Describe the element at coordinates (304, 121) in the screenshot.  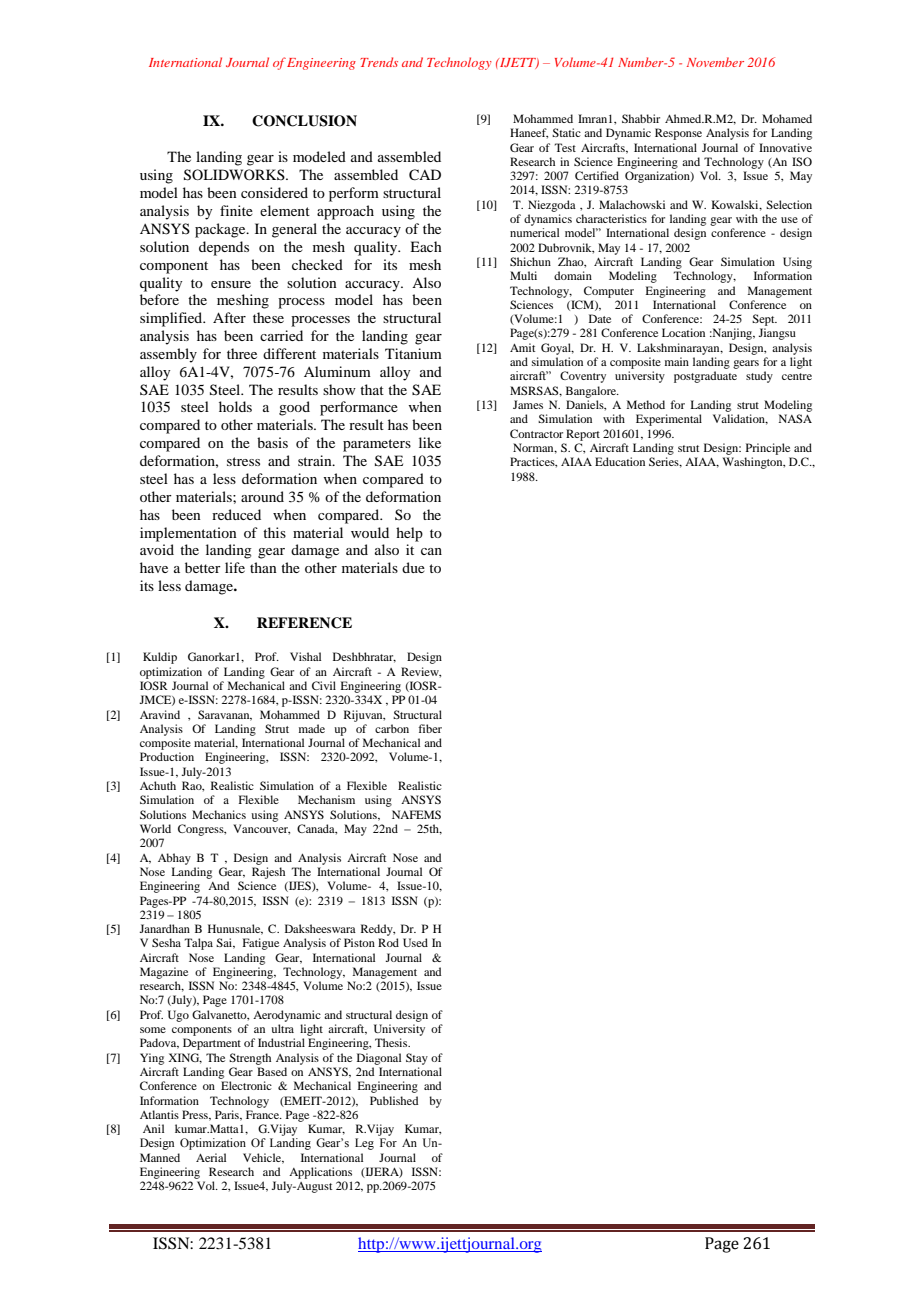
I see `CONCLUSION` at that location.
